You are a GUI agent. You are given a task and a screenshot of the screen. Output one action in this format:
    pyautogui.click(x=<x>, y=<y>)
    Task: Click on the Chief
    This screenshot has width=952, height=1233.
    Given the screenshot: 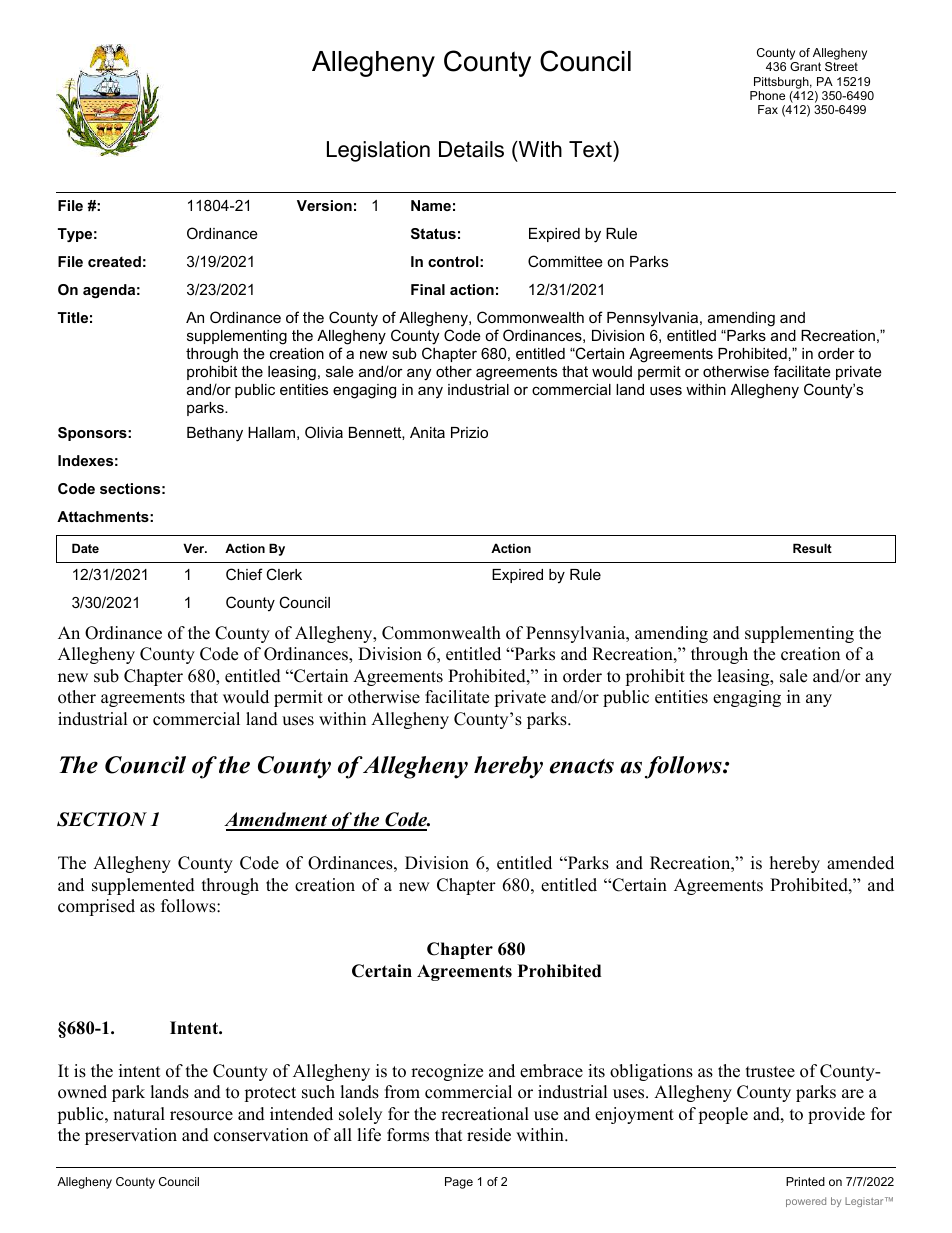 What is the action you would take?
    pyautogui.click(x=244, y=574)
